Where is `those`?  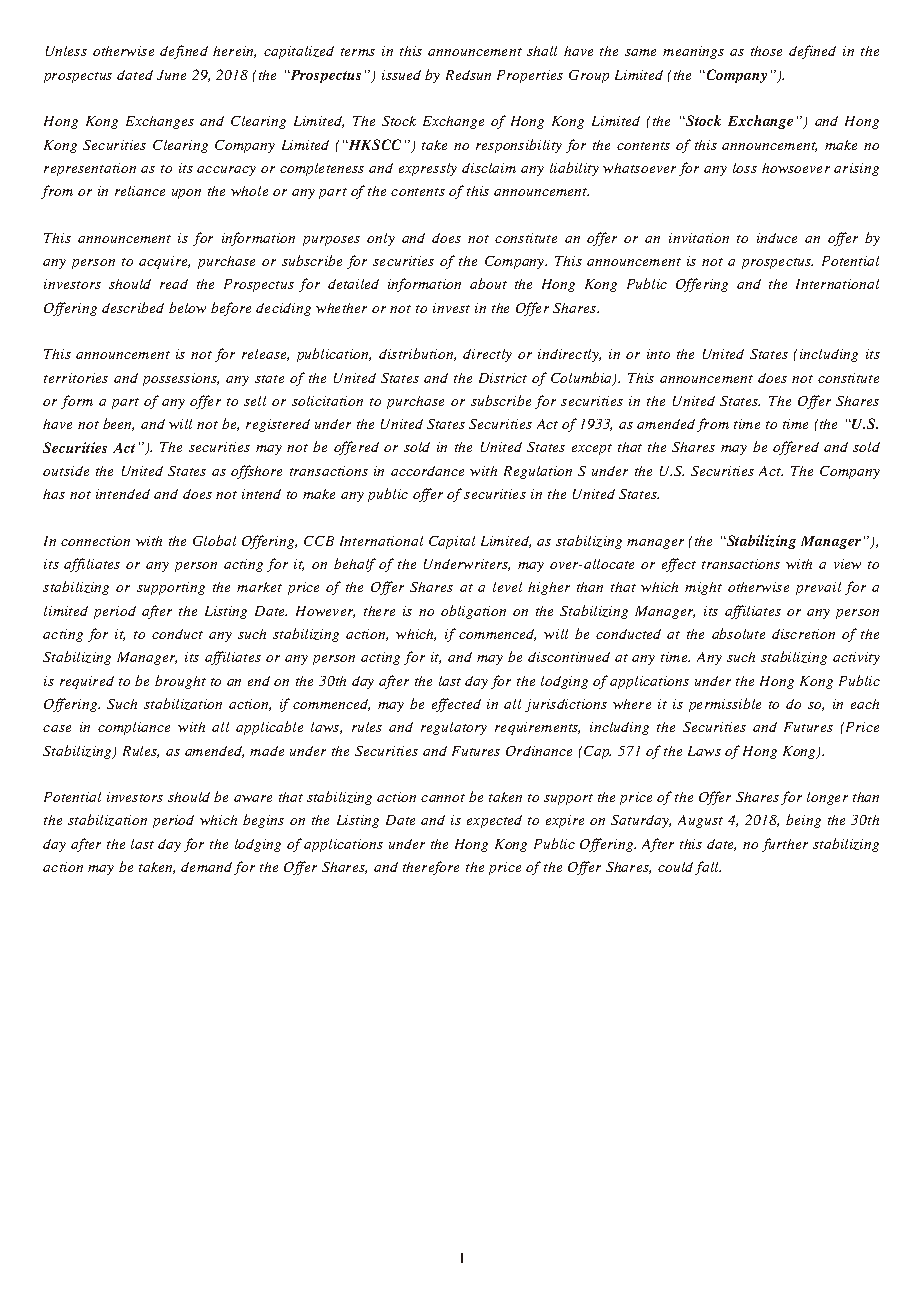
those is located at coordinates (766, 51).
